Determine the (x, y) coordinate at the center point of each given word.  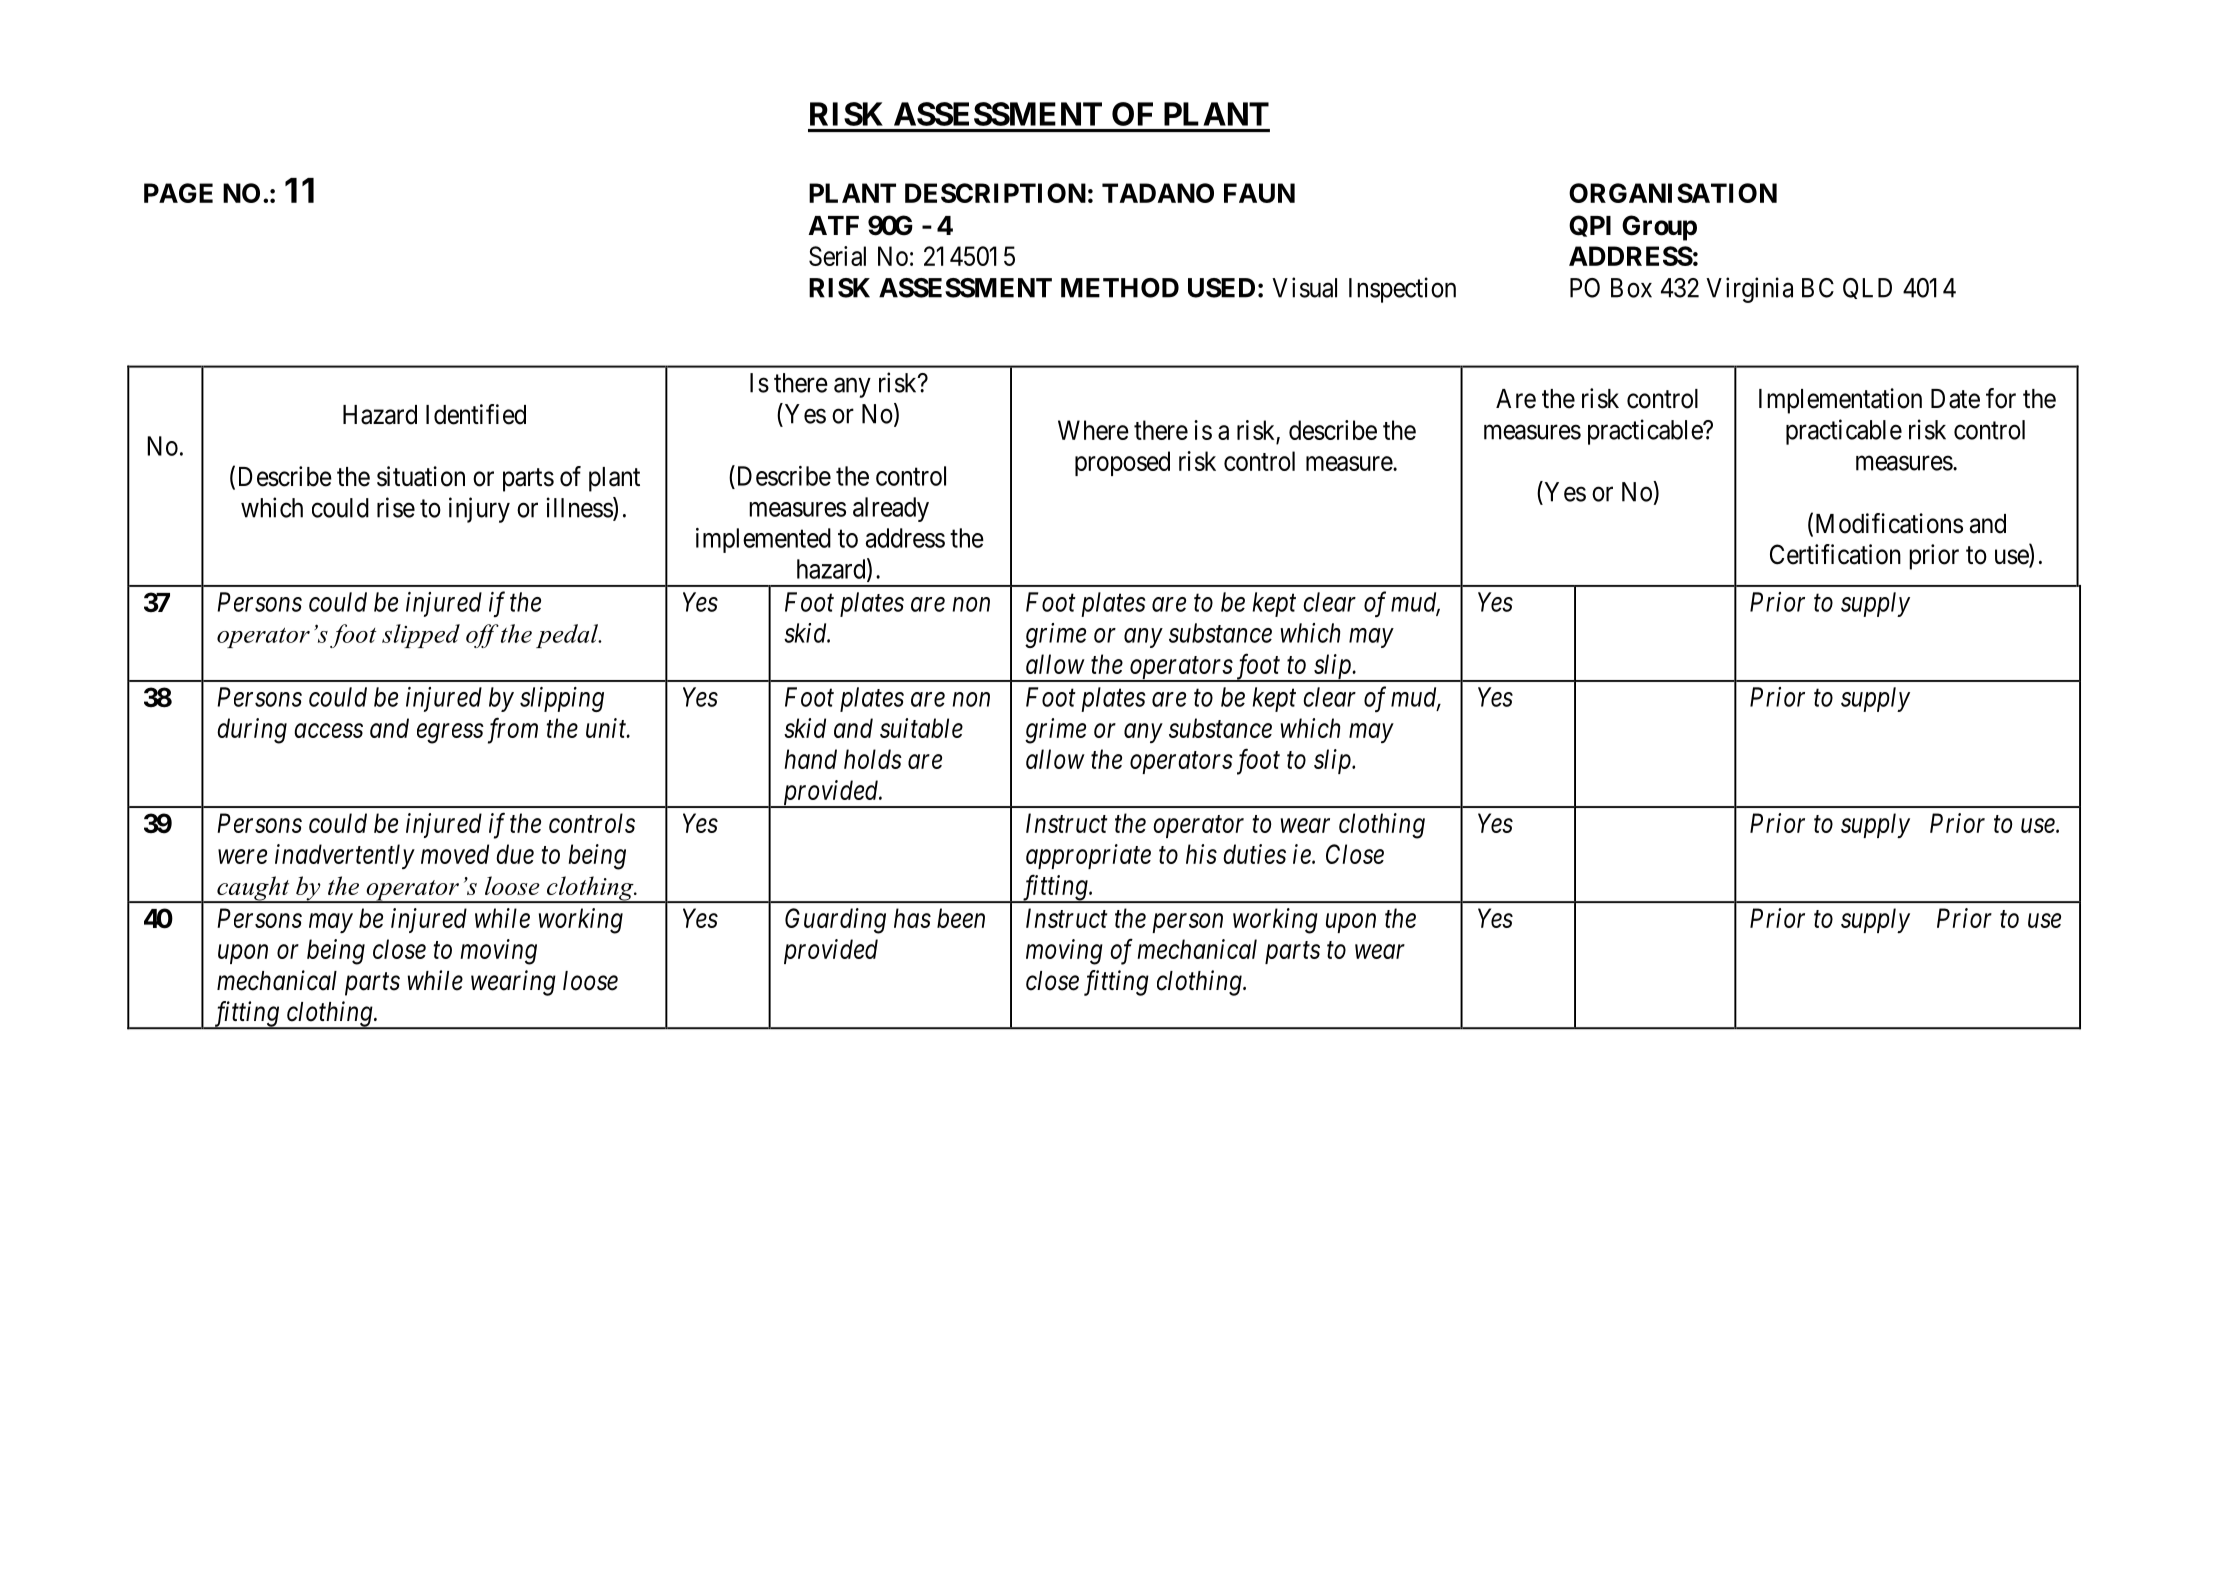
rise (396, 507)
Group (1659, 228)
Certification (1835, 554)
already (891, 509)
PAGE (178, 193)
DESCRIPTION (995, 193)
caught (253, 889)
